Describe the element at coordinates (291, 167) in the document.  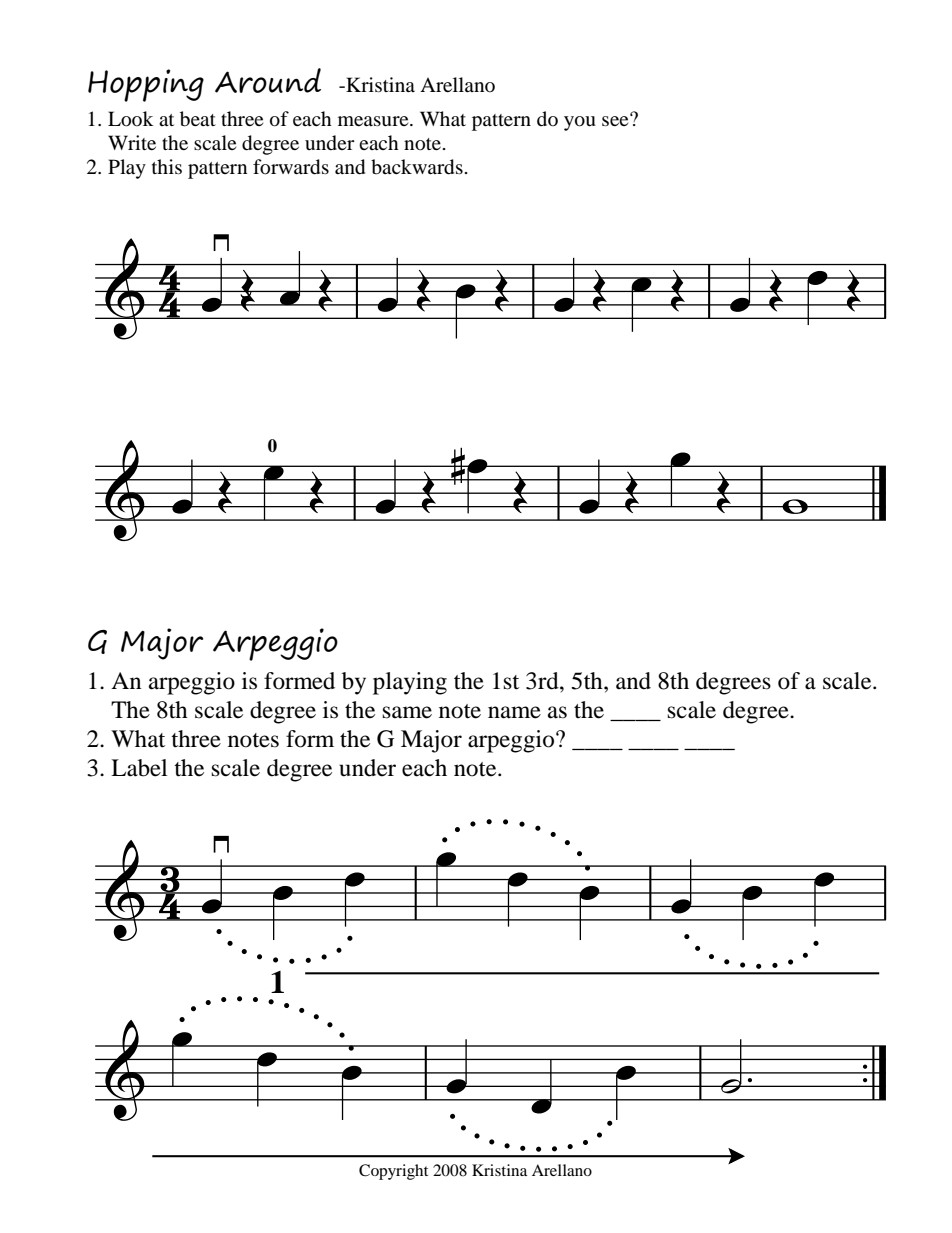
I see `forwards` at that location.
